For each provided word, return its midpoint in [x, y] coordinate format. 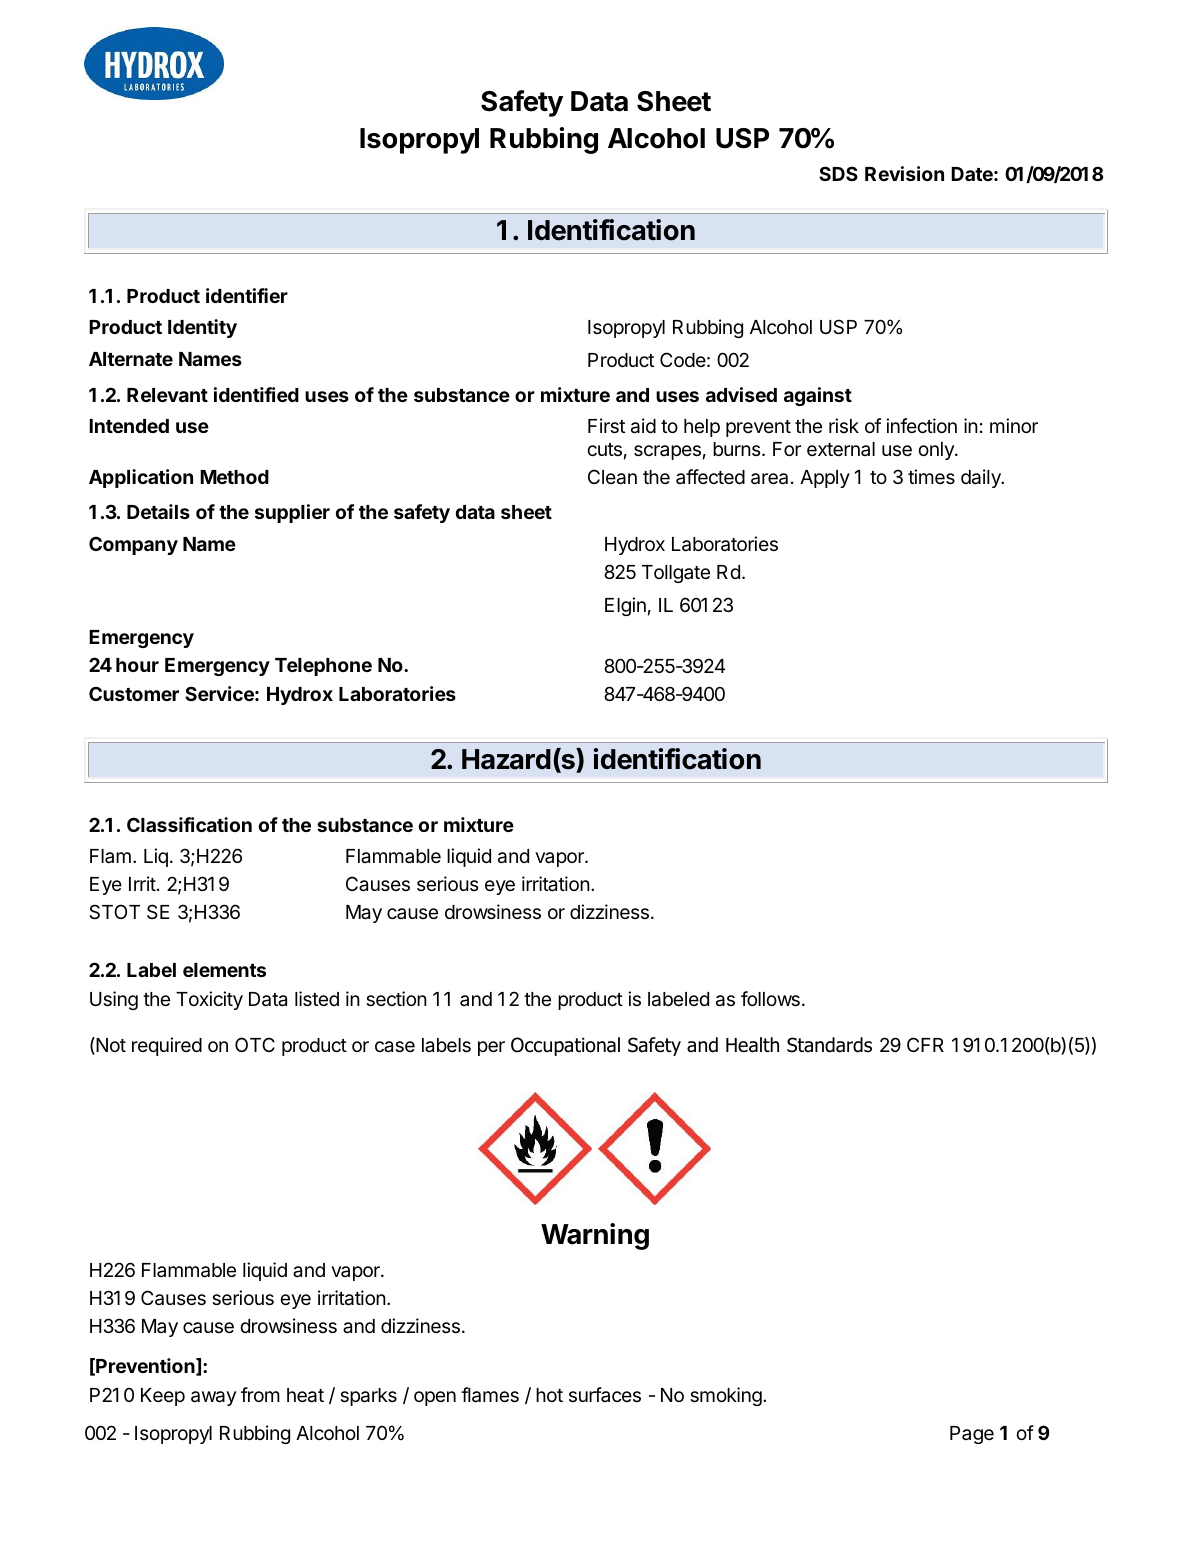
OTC [255, 1044]
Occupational [565, 1046]
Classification [189, 824]
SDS [838, 173]
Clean [612, 477]
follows [770, 998]
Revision [904, 173]
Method [234, 477]
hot [549, 1395]
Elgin [625, 606]
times [931, 476]
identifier [247, 295]
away [213, 1398]
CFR [925, 1044]
